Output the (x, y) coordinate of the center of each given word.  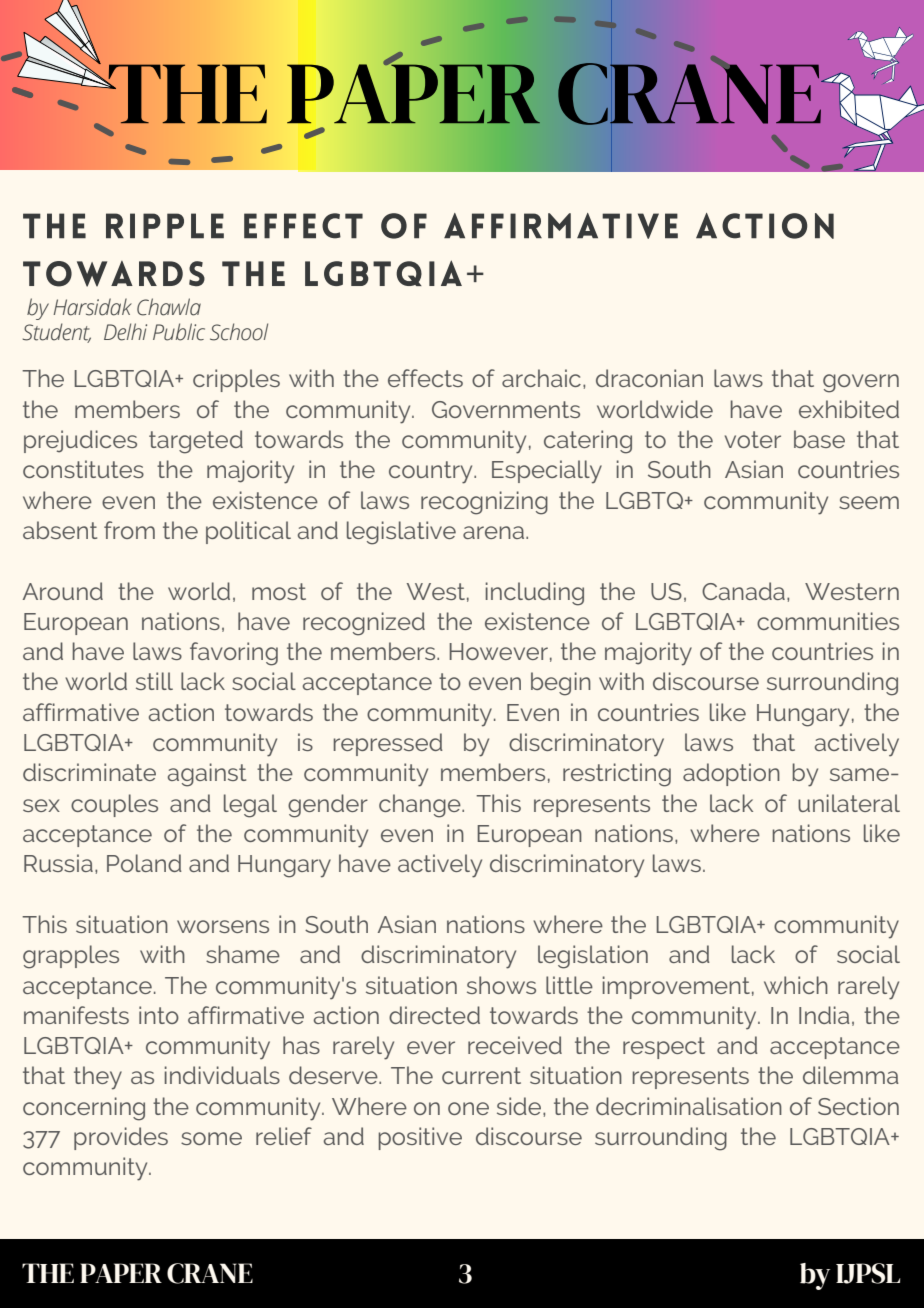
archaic (541, 378)
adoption (731, 774)
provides (121, 1138)
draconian (649, 378)
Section (858, 1106)
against (207, 775)
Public (179, 332)
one (468, 1108)
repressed (388, 744)
